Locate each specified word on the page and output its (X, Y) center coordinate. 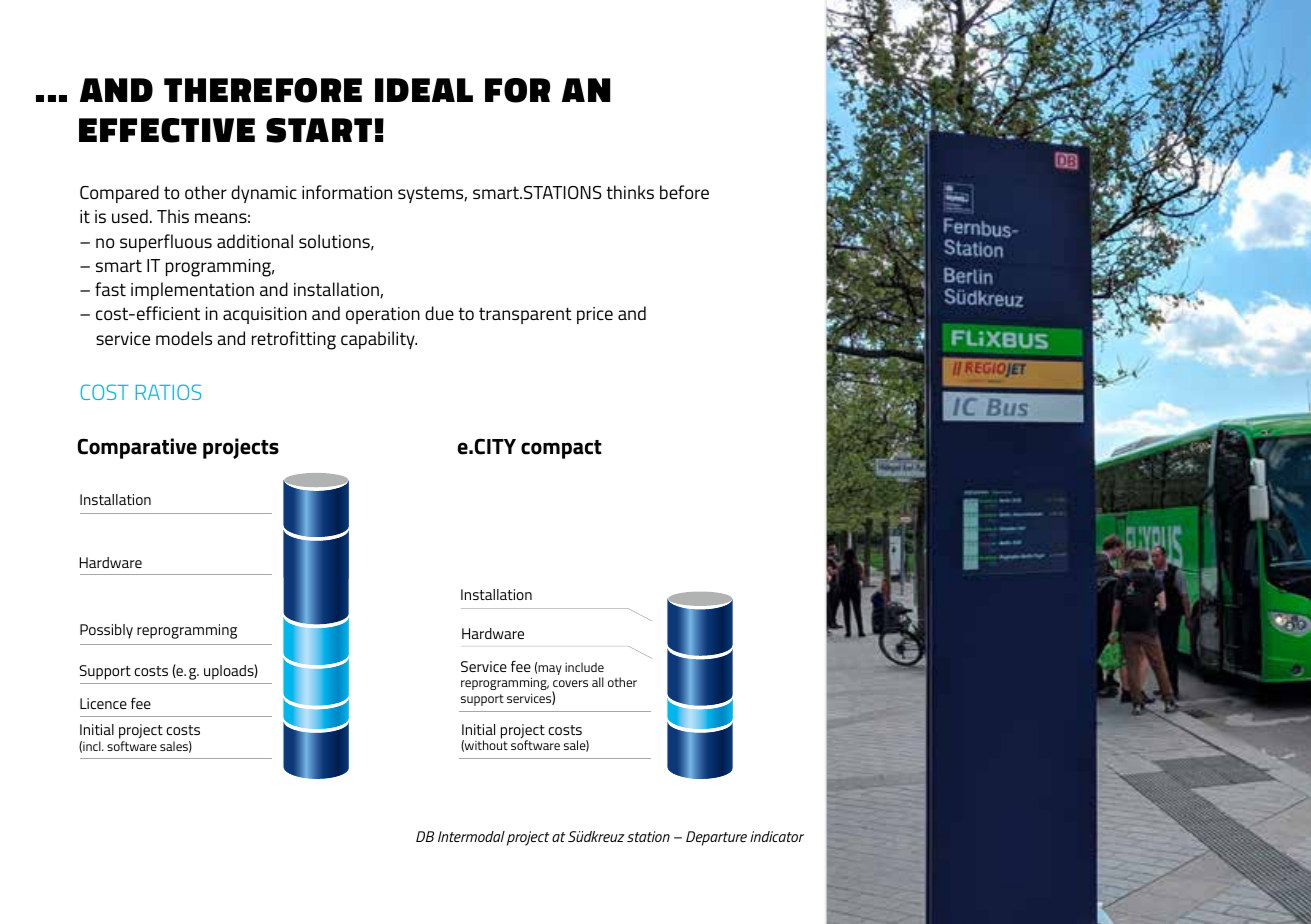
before (684, 192)
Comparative (137, 448)
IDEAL (424, 90)
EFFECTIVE (167, 130)
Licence (103, 703)
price (595, 315)
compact (561, 449)
